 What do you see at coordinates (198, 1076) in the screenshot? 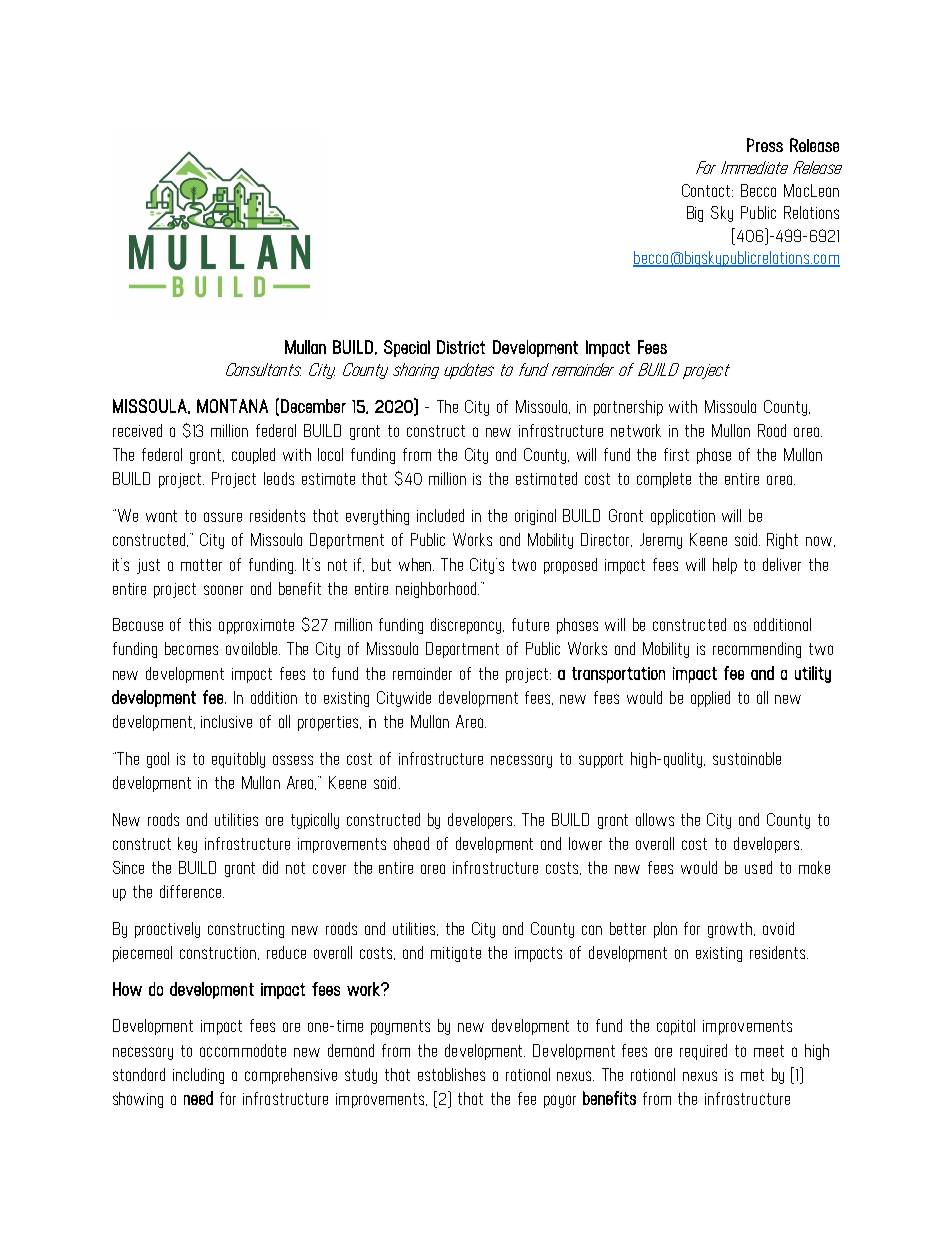
I see `including` at bounding box center [198, 1076].
